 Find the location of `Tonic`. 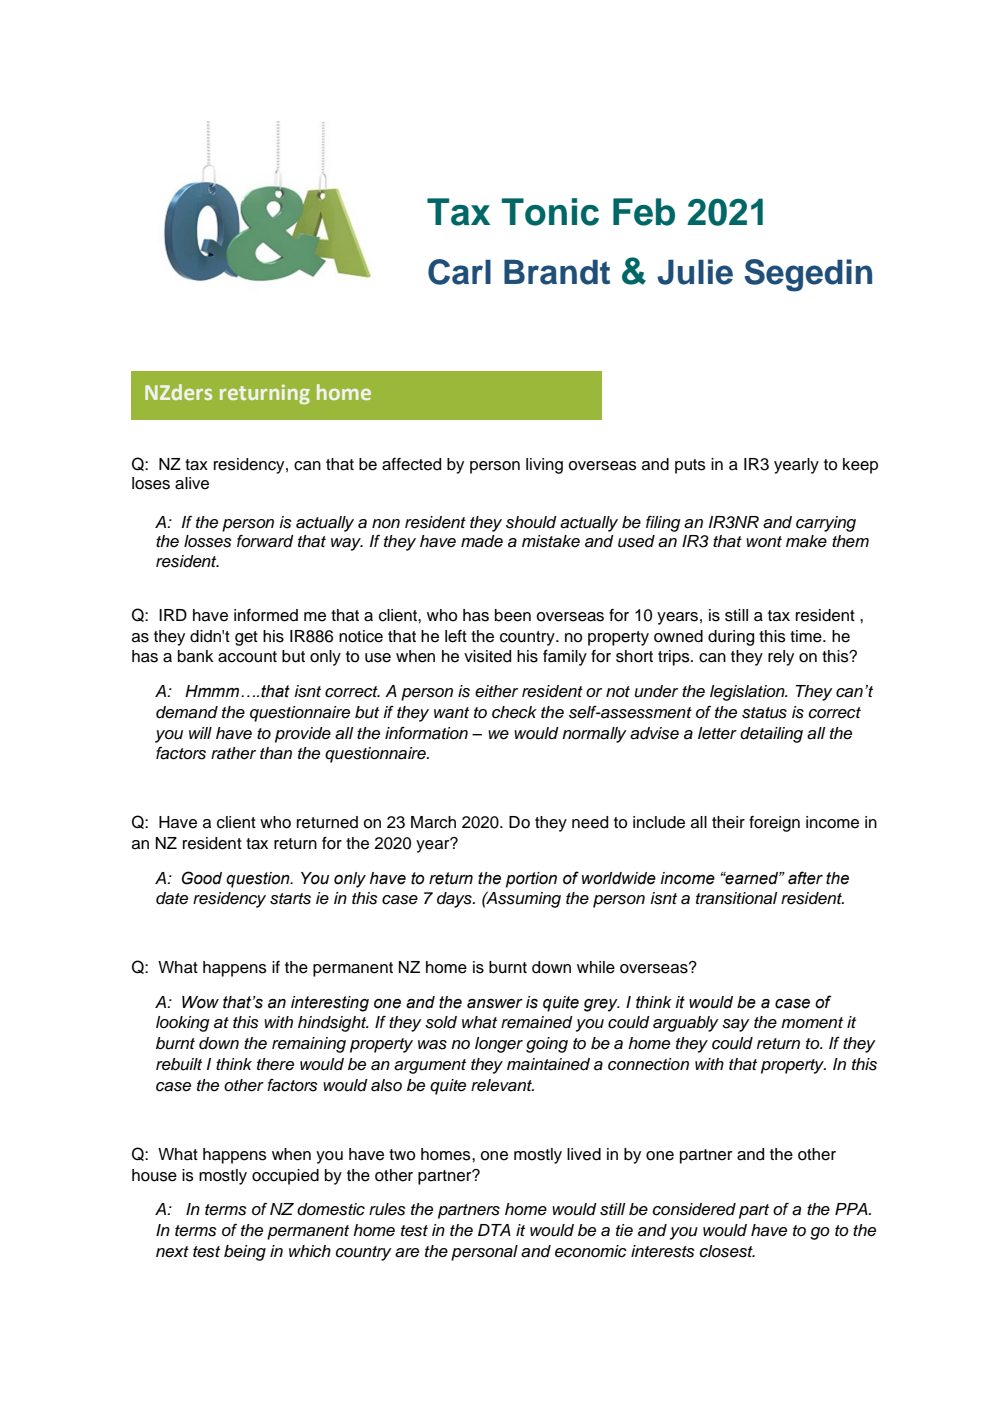

Tonic is located at coordinates (550, 212).
